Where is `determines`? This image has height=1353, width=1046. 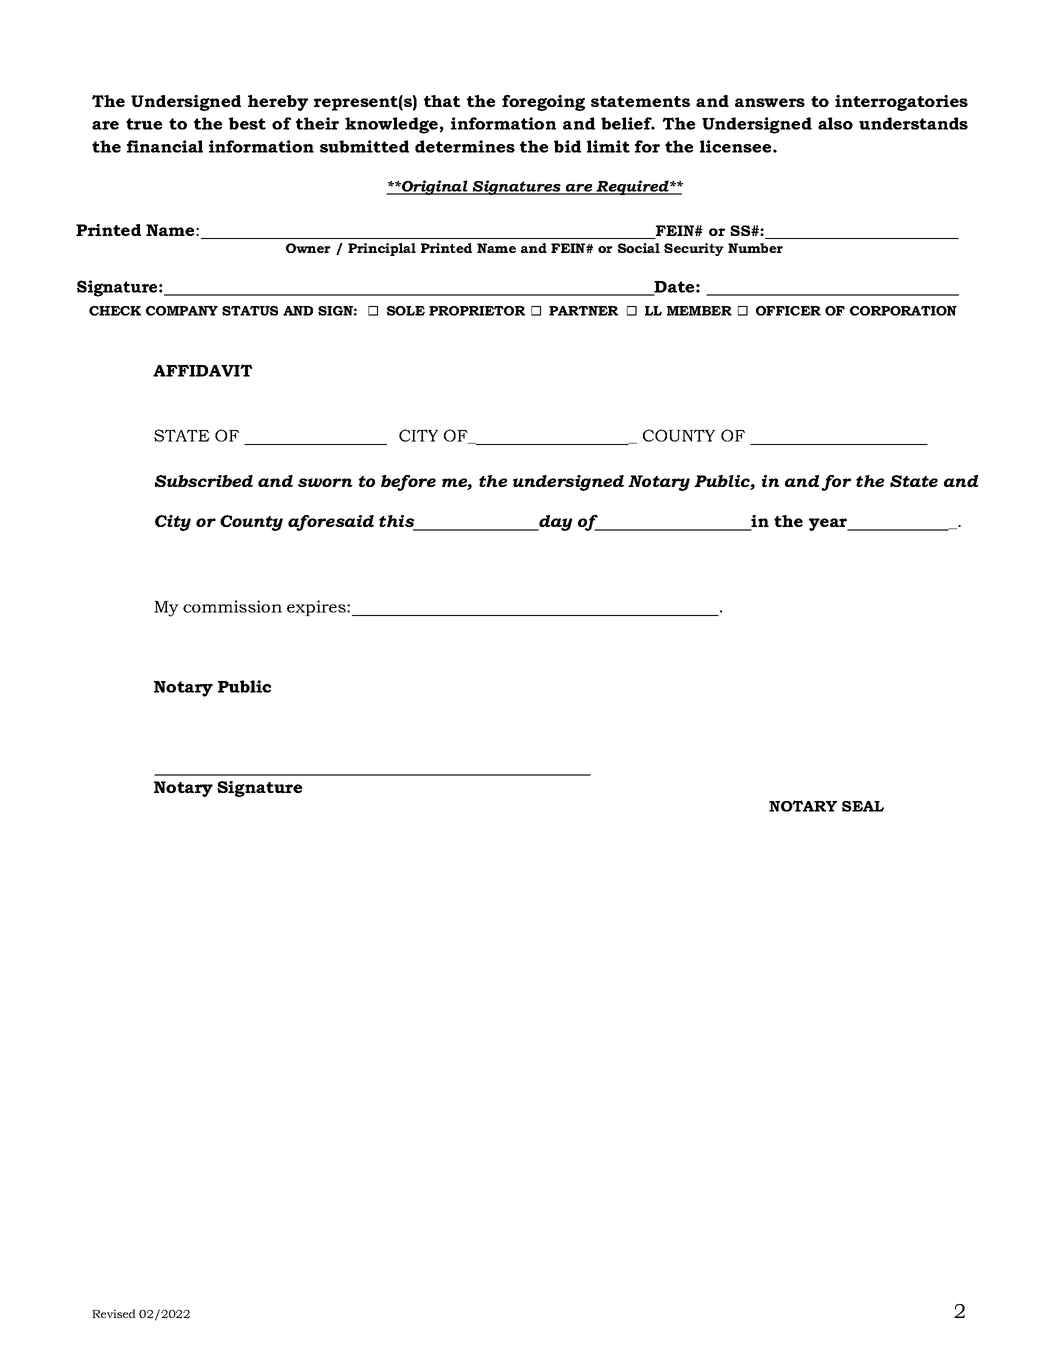
determines is located at coordinates (465, 146).
